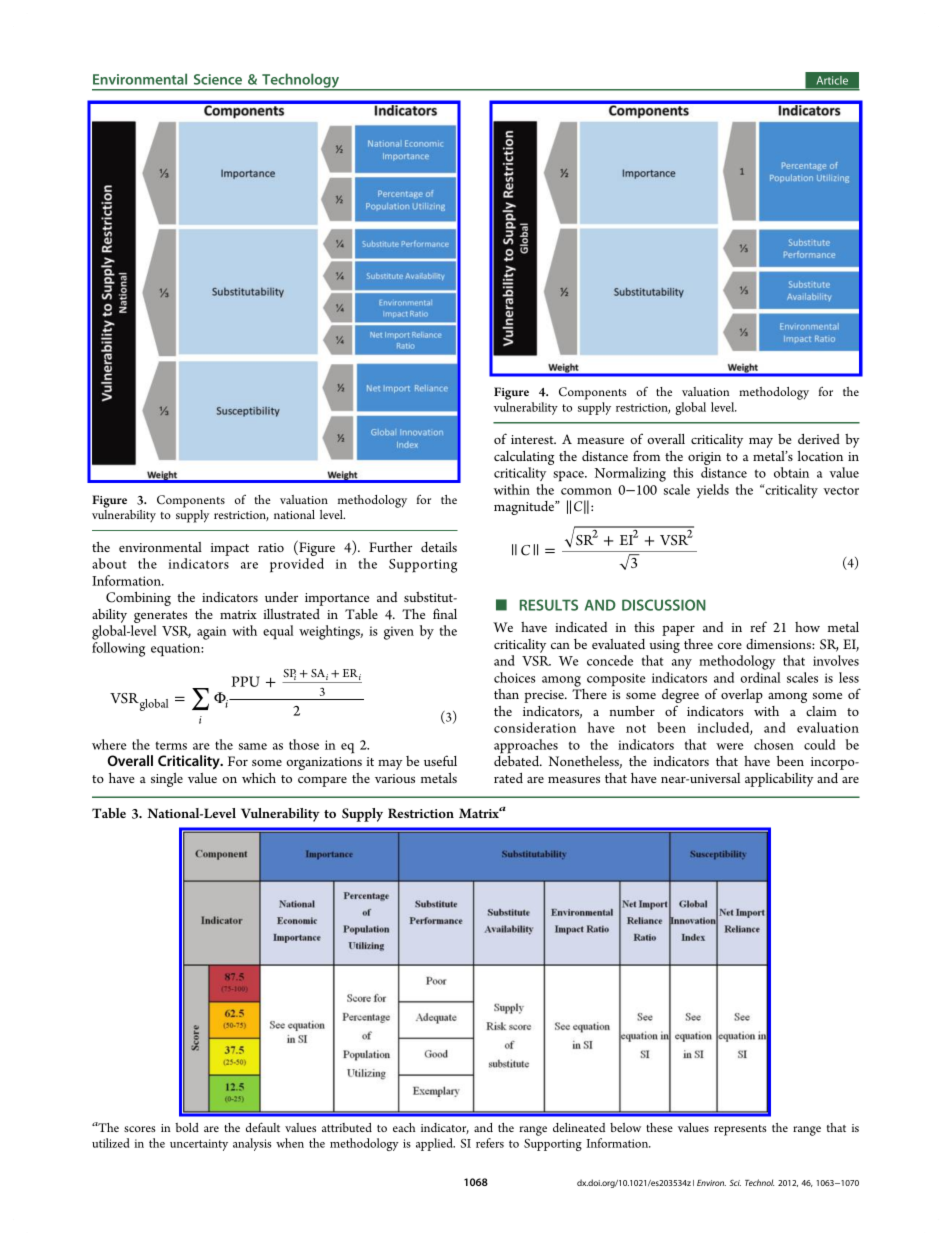  I want to click on calculating, so click(524, 459).
